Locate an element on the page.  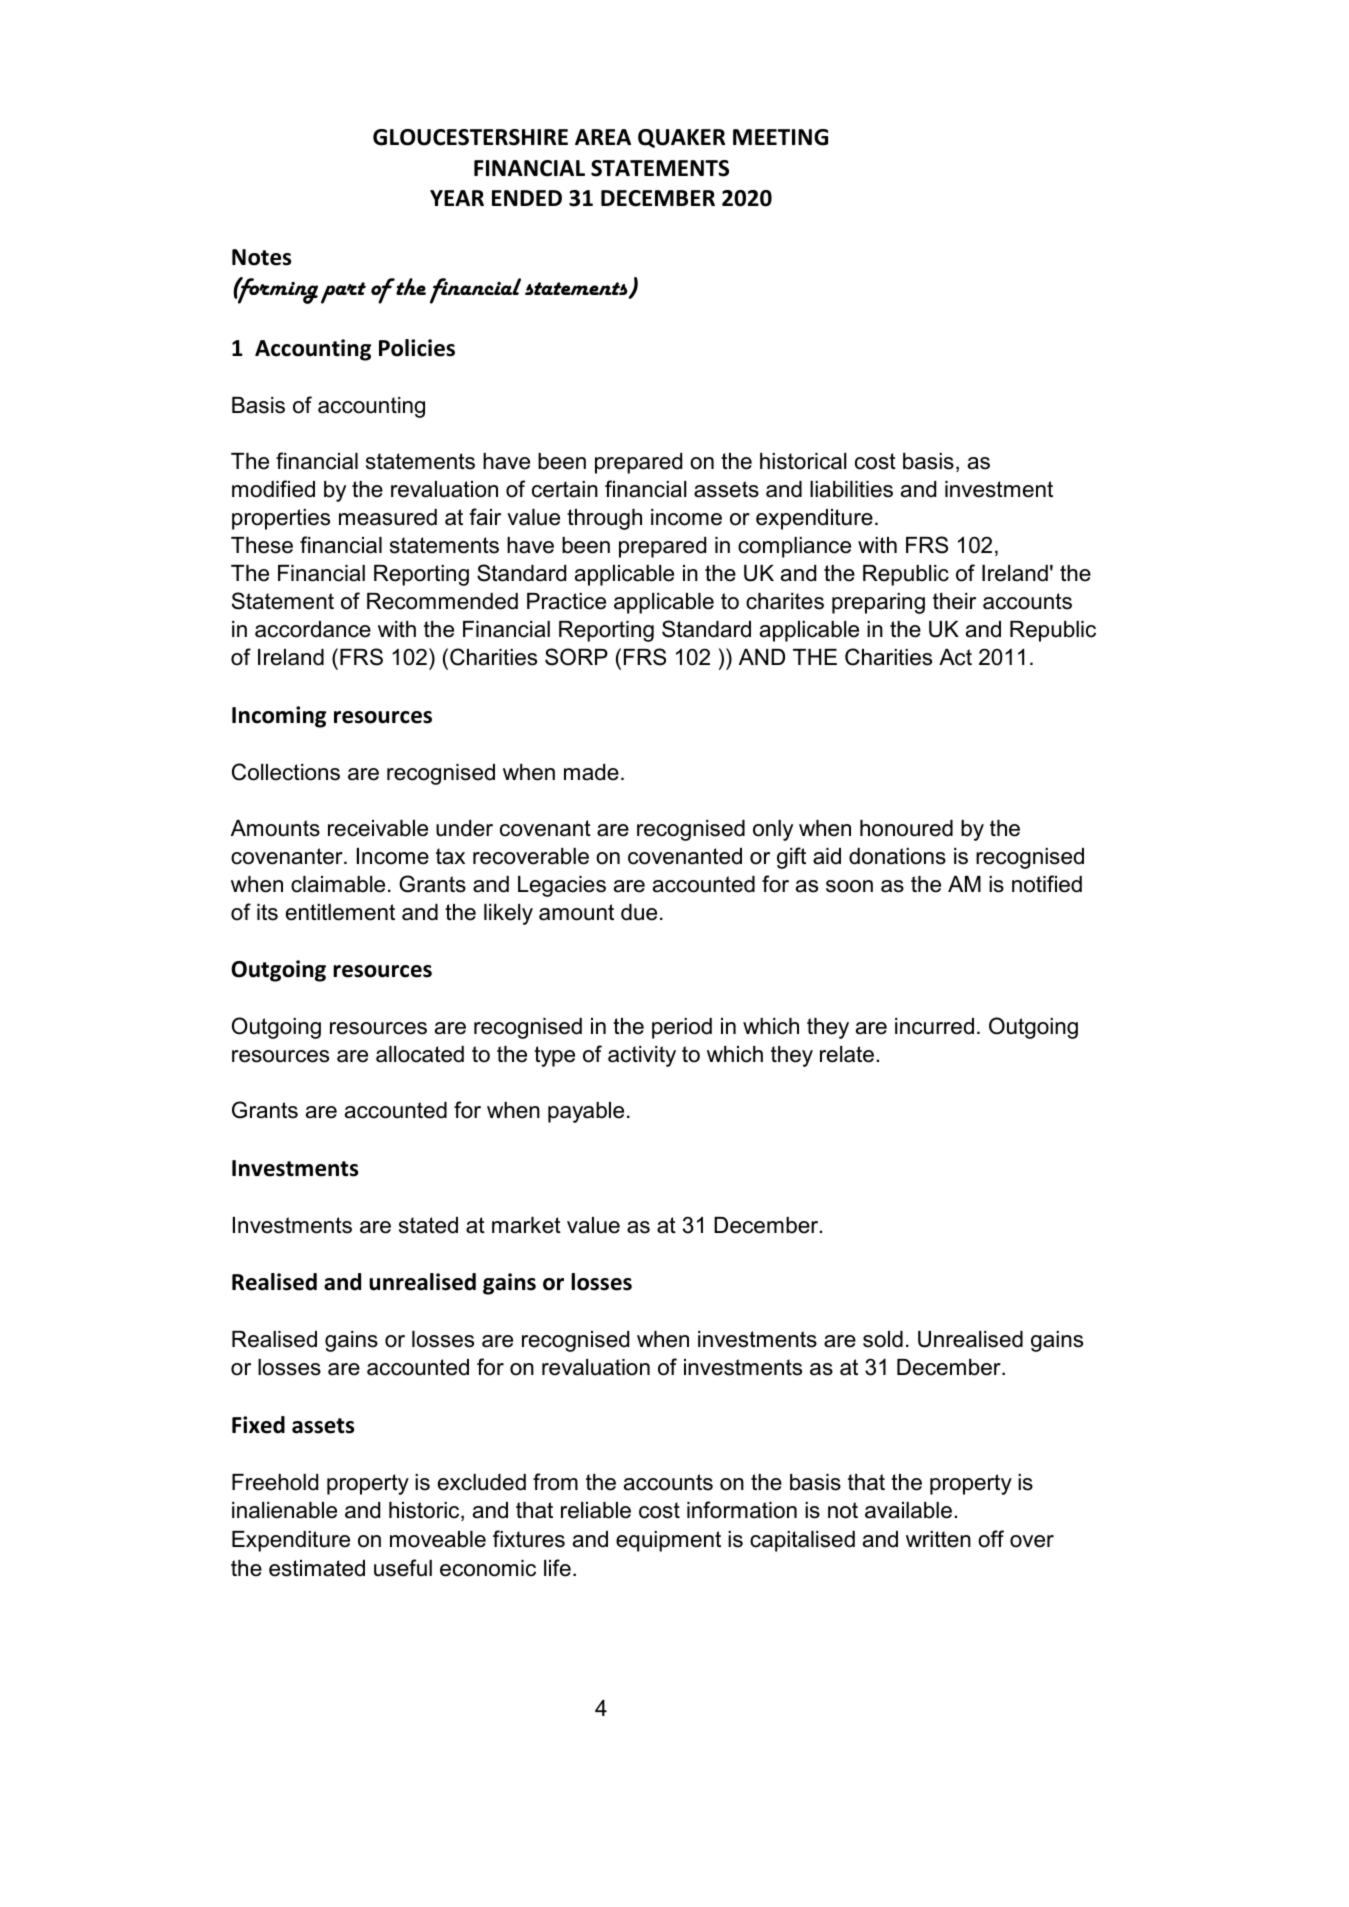
YEAR is located at coordinates (457, 198).
